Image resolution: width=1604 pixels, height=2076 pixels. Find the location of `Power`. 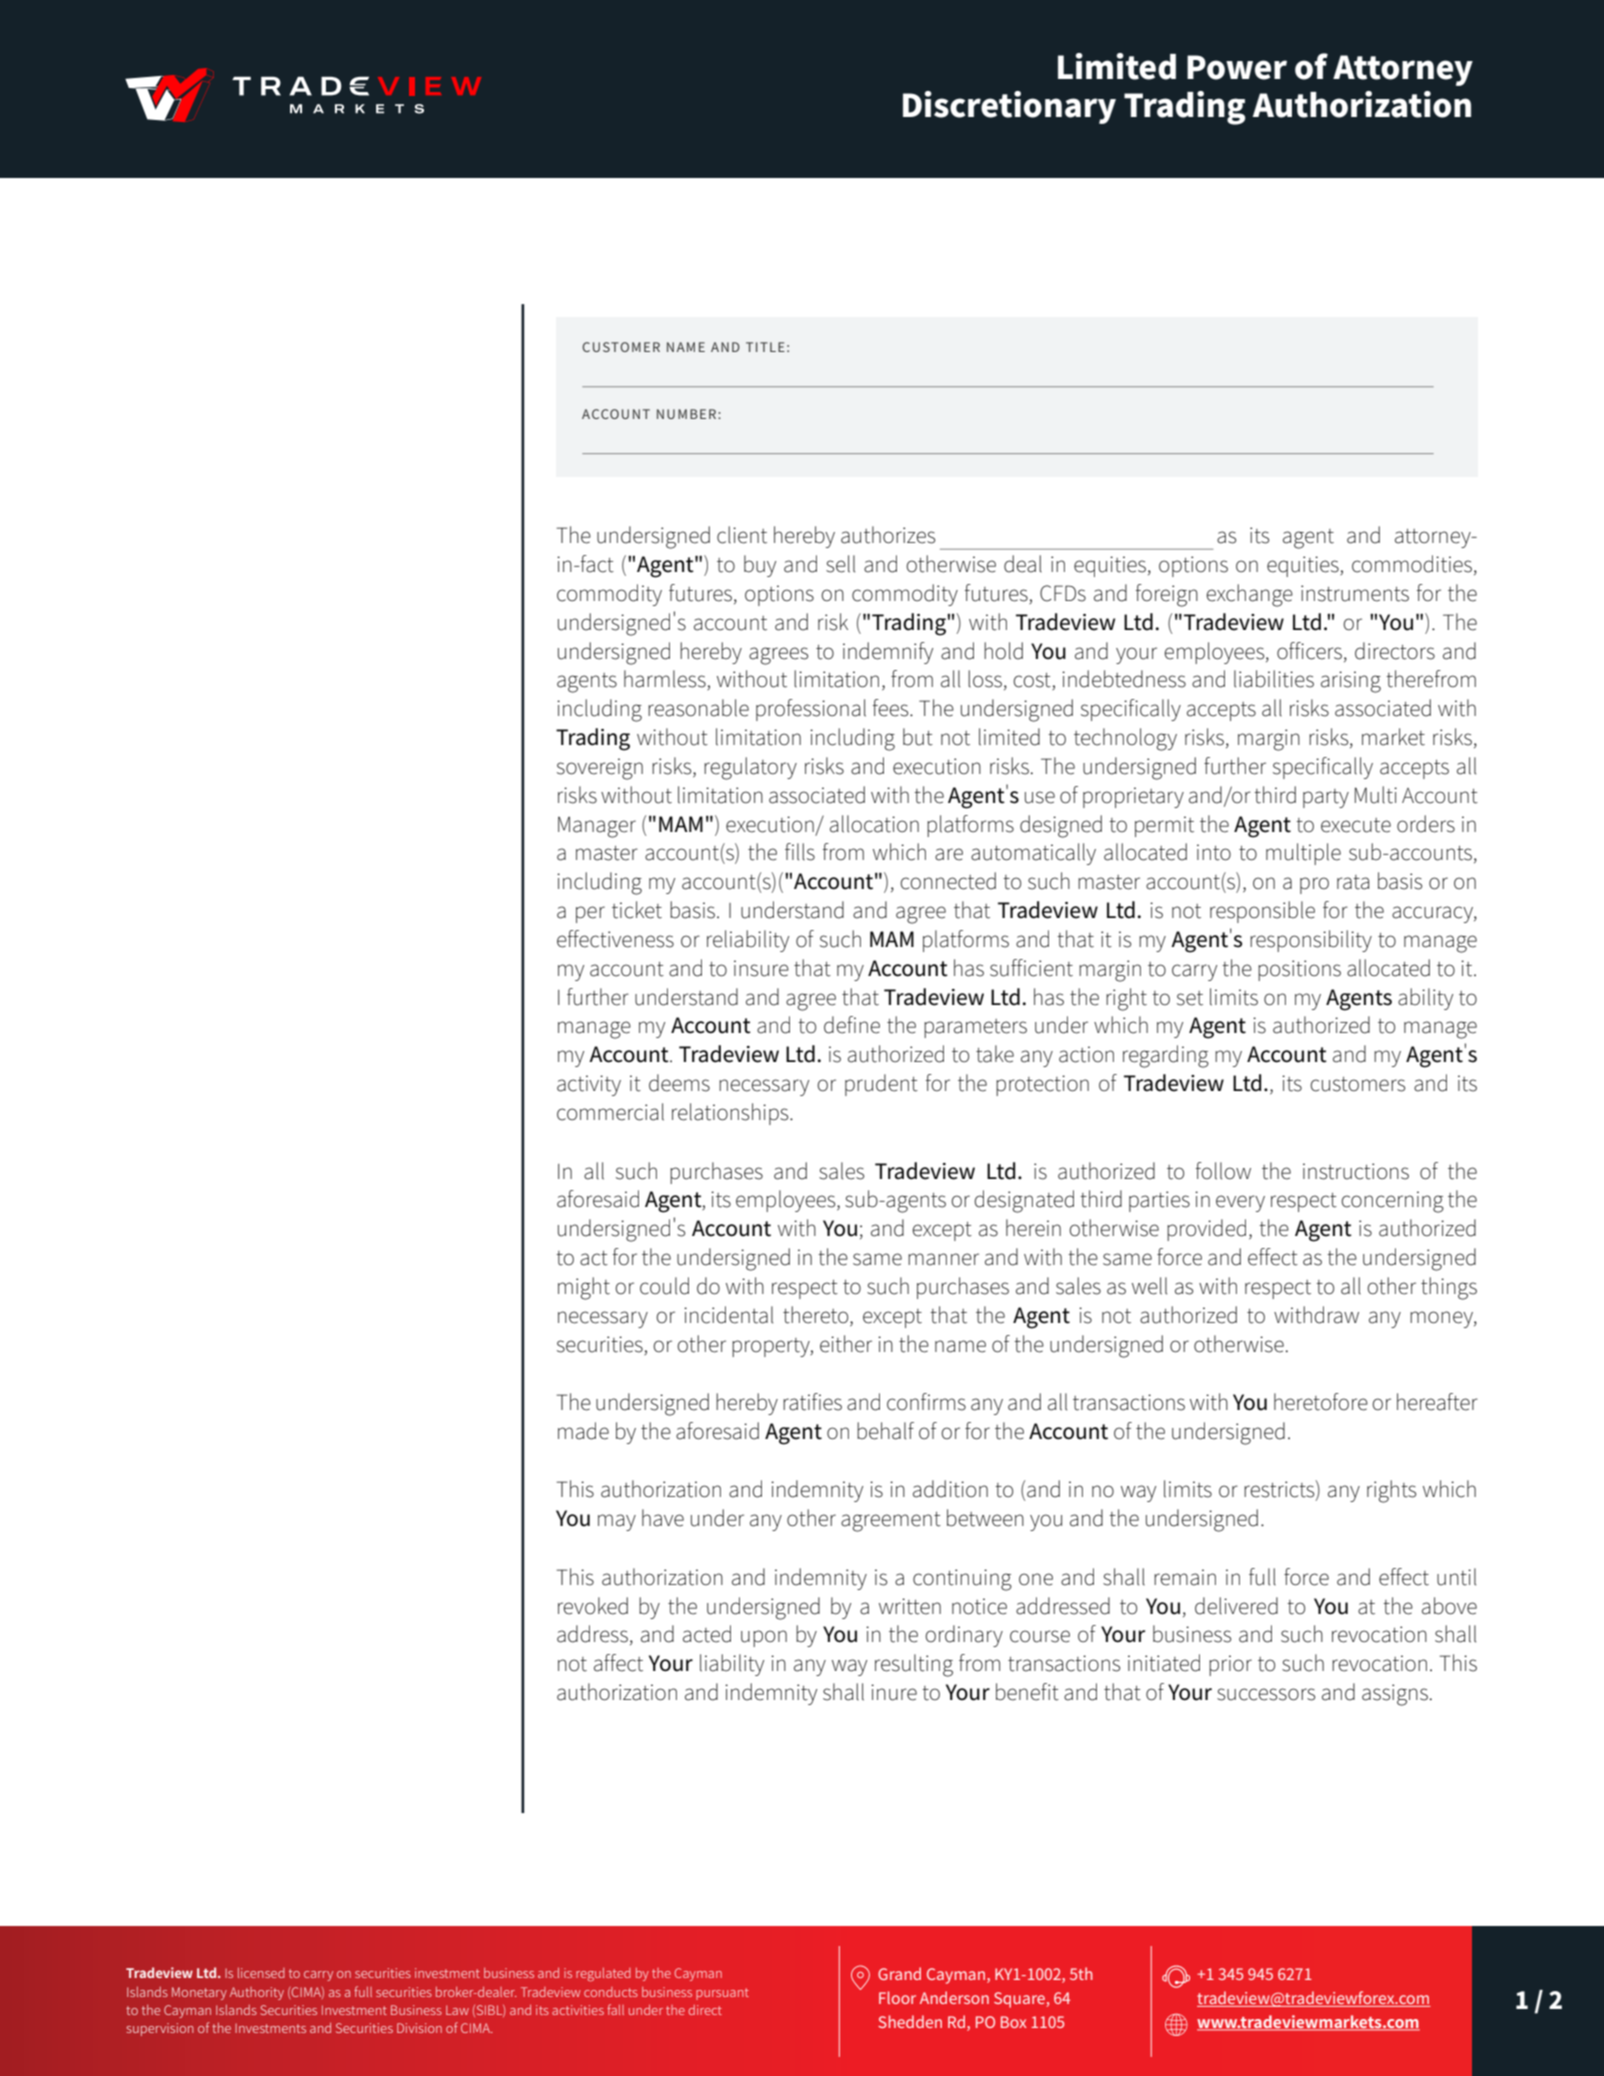

Power is located at coordinates (1237, 67).
